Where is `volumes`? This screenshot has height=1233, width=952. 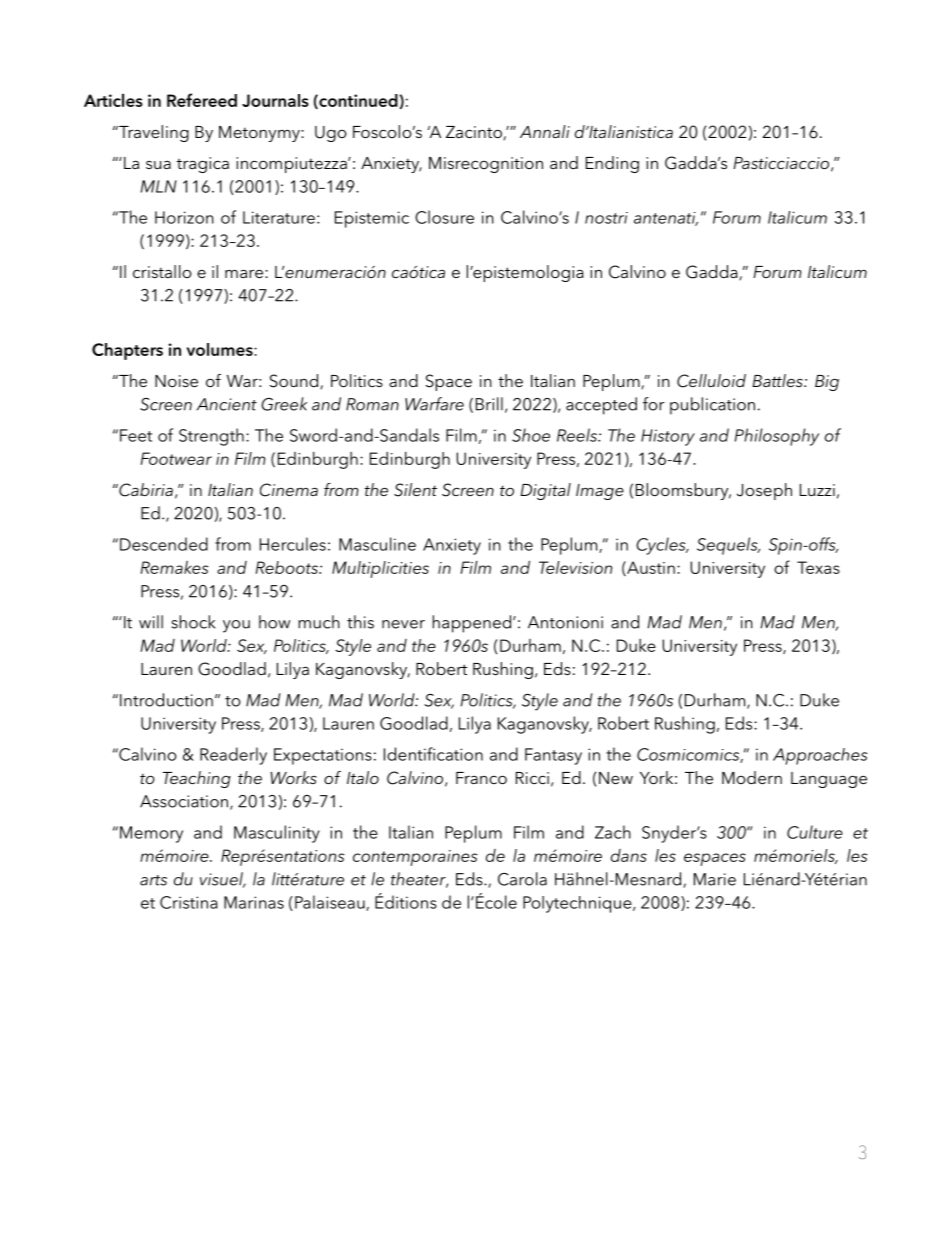 volumes is located at coordinates (221, 349).
